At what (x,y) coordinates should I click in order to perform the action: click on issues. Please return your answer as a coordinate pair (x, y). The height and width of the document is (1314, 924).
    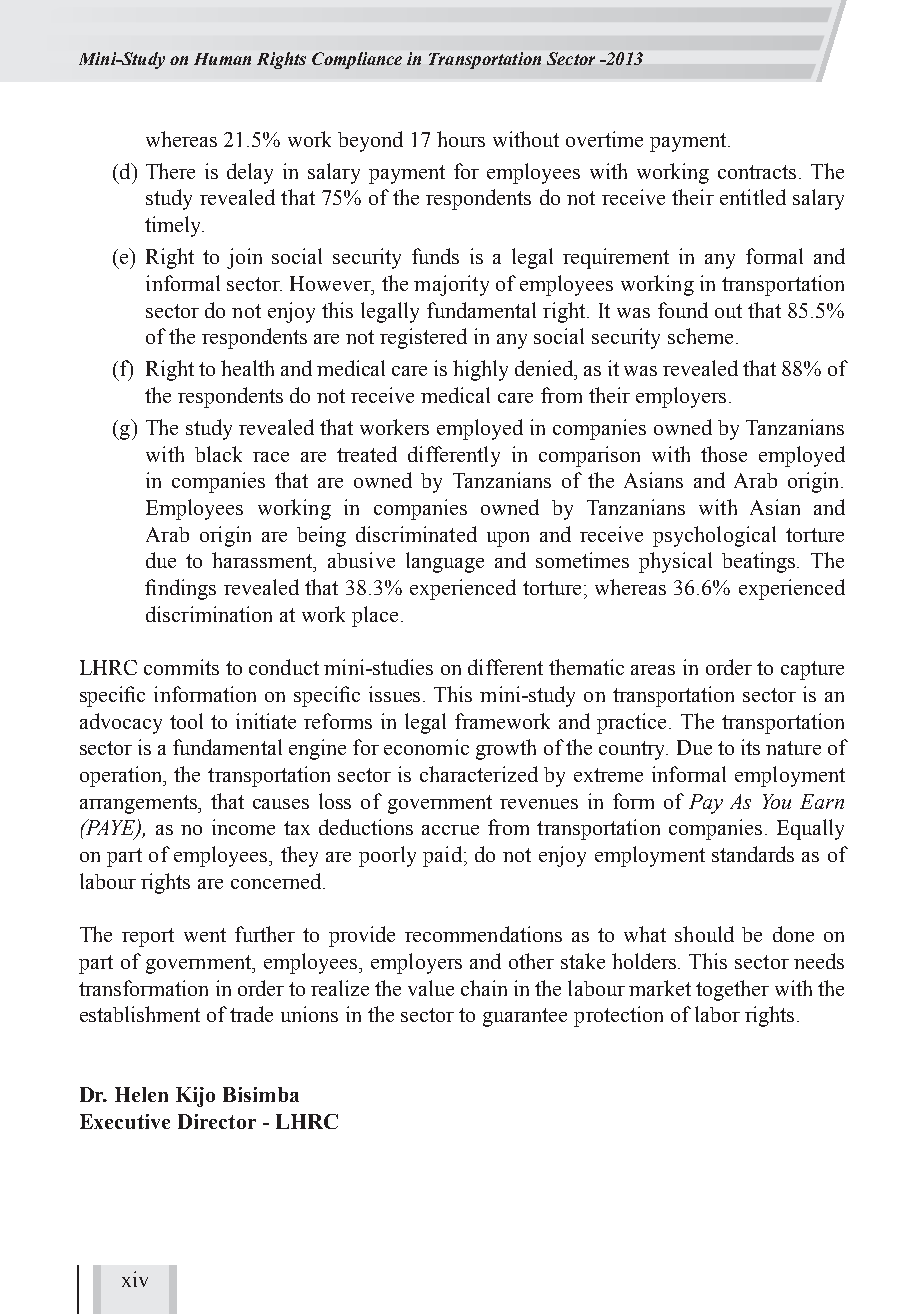
    Looking at the image, I should click on (396, 694).
